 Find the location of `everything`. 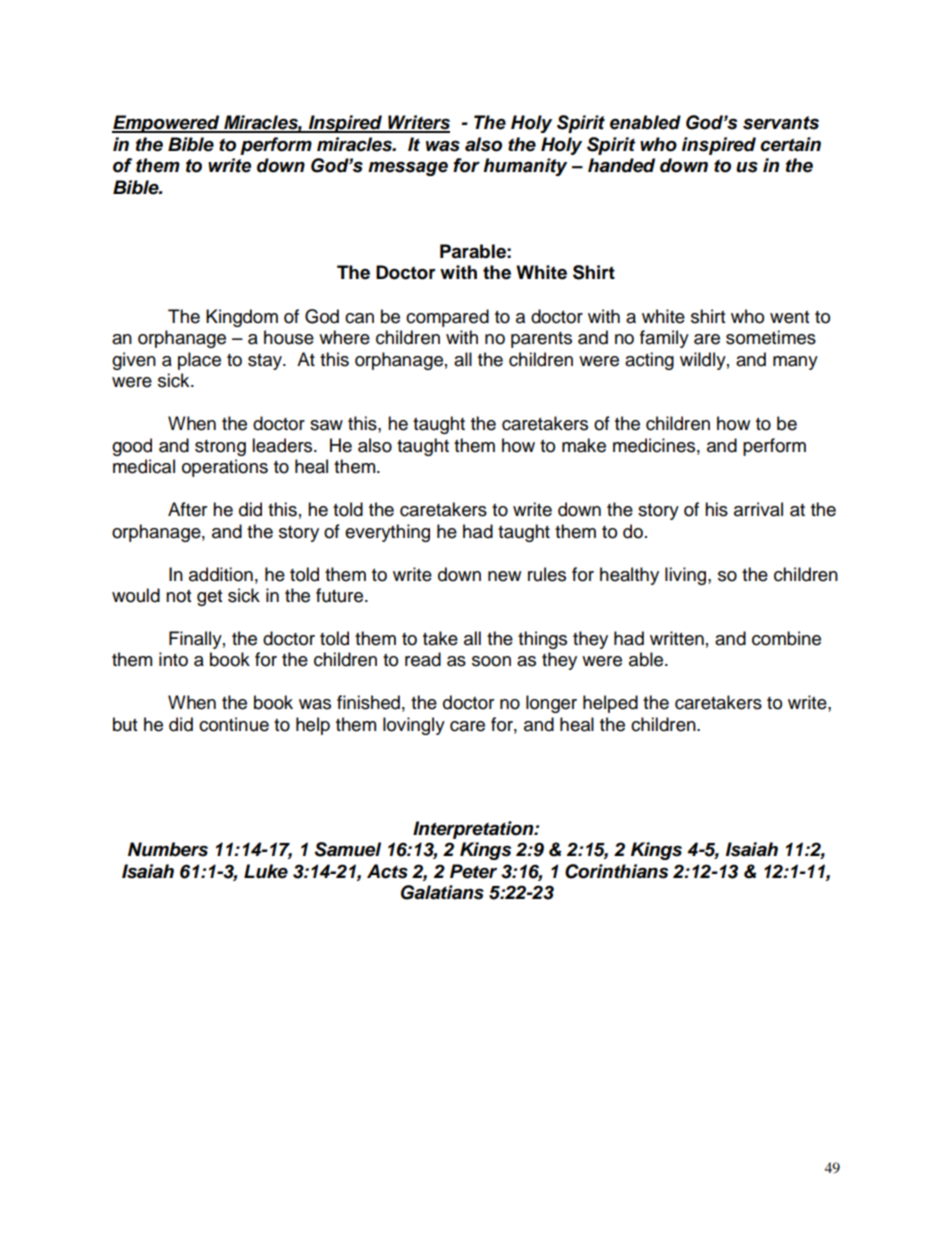

everything is located at coordinates (387, 533).
